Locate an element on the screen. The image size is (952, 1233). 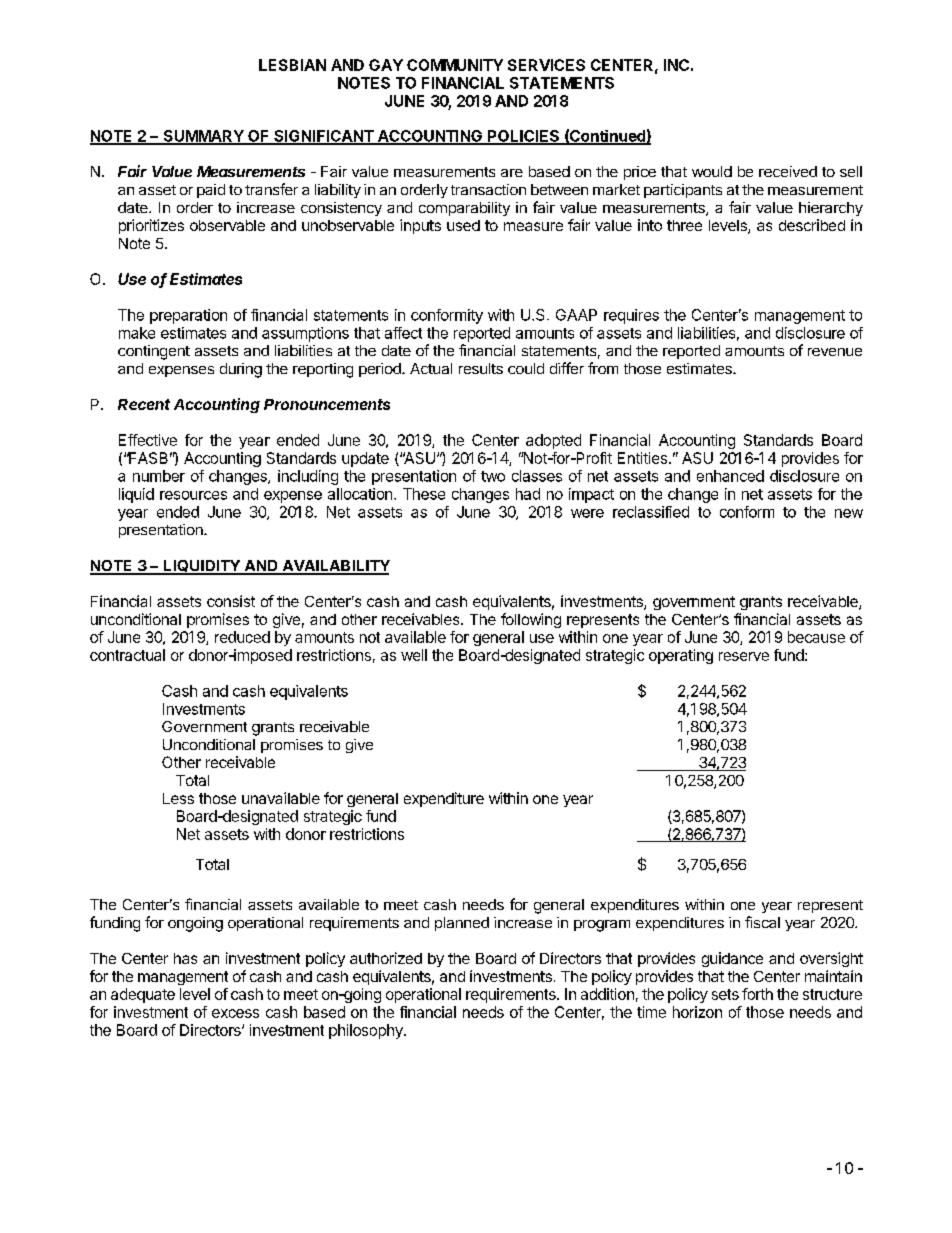
forth is located at coordinates (757, 994).
